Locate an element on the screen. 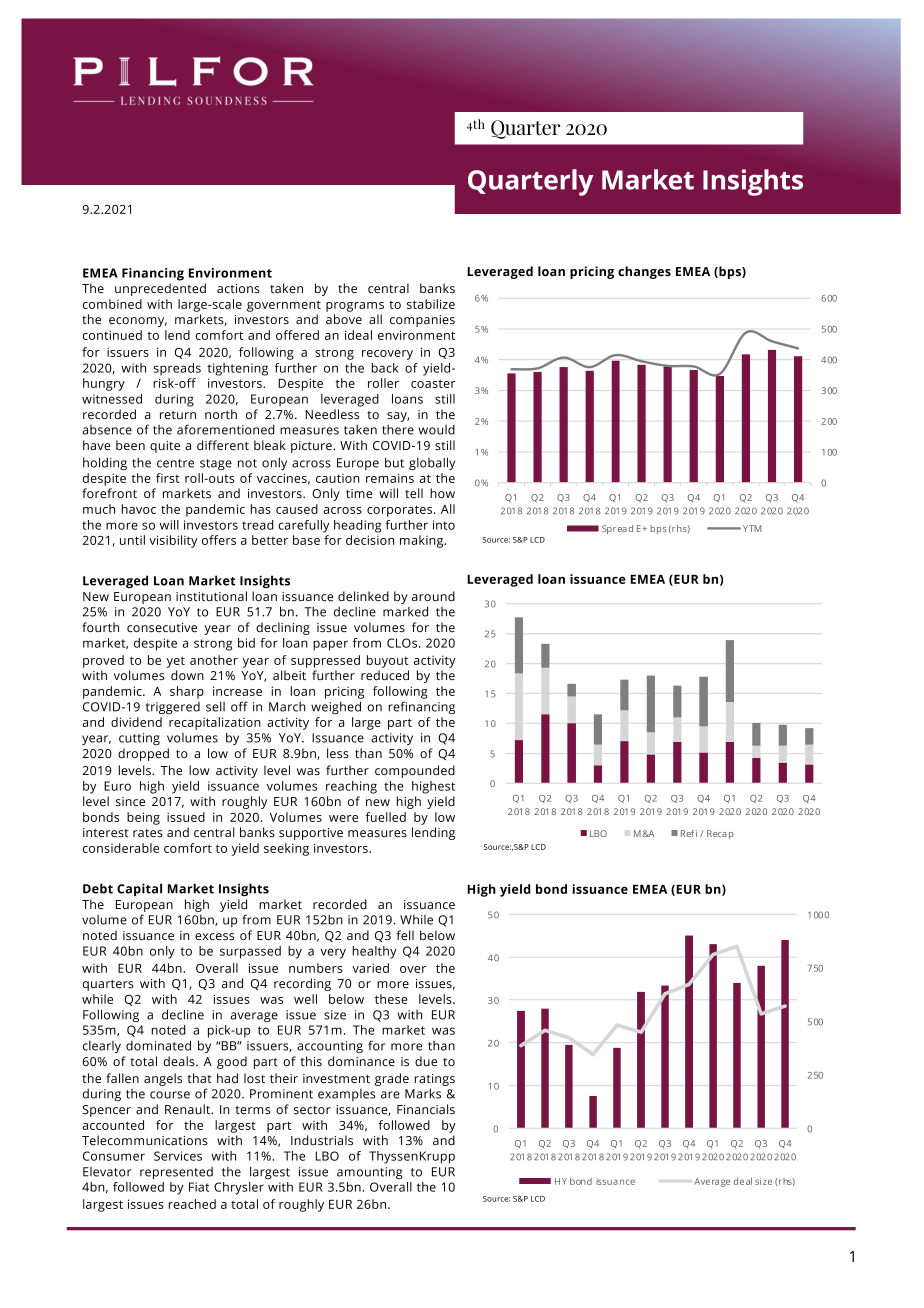  programs is located at coordinates (355, 307).
